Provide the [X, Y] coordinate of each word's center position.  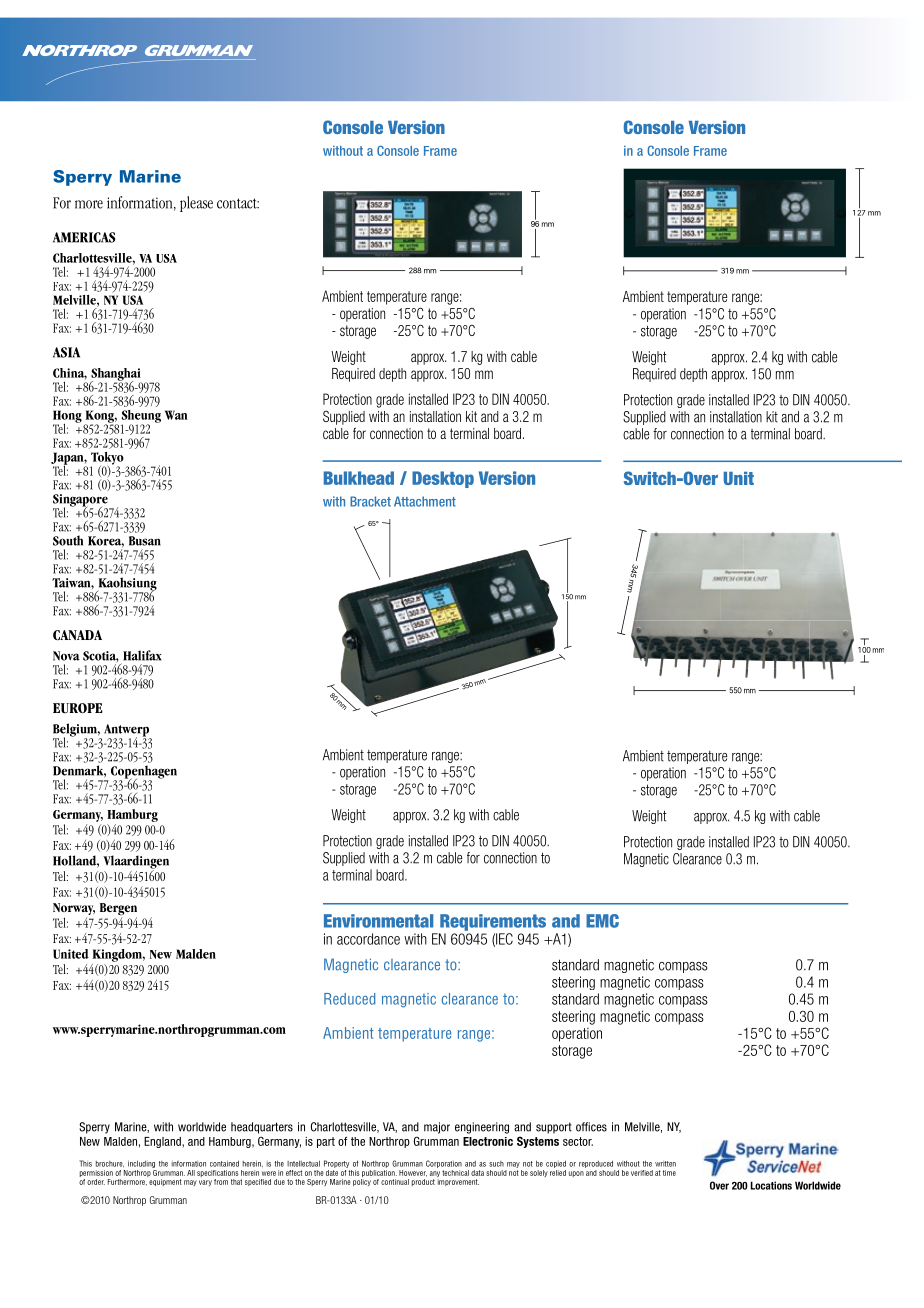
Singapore [81, 501]
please [196, 204]
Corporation [444, 1164]
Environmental [378, 921]
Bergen [118, 910]
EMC [602, 921]
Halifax [142, 655]
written [665, 1164]
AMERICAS [84, 237]
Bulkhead [359, 478]
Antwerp [127, 731]
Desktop [443, 479]
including [141, 1164]
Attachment [425, 501]
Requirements [493, 922]
